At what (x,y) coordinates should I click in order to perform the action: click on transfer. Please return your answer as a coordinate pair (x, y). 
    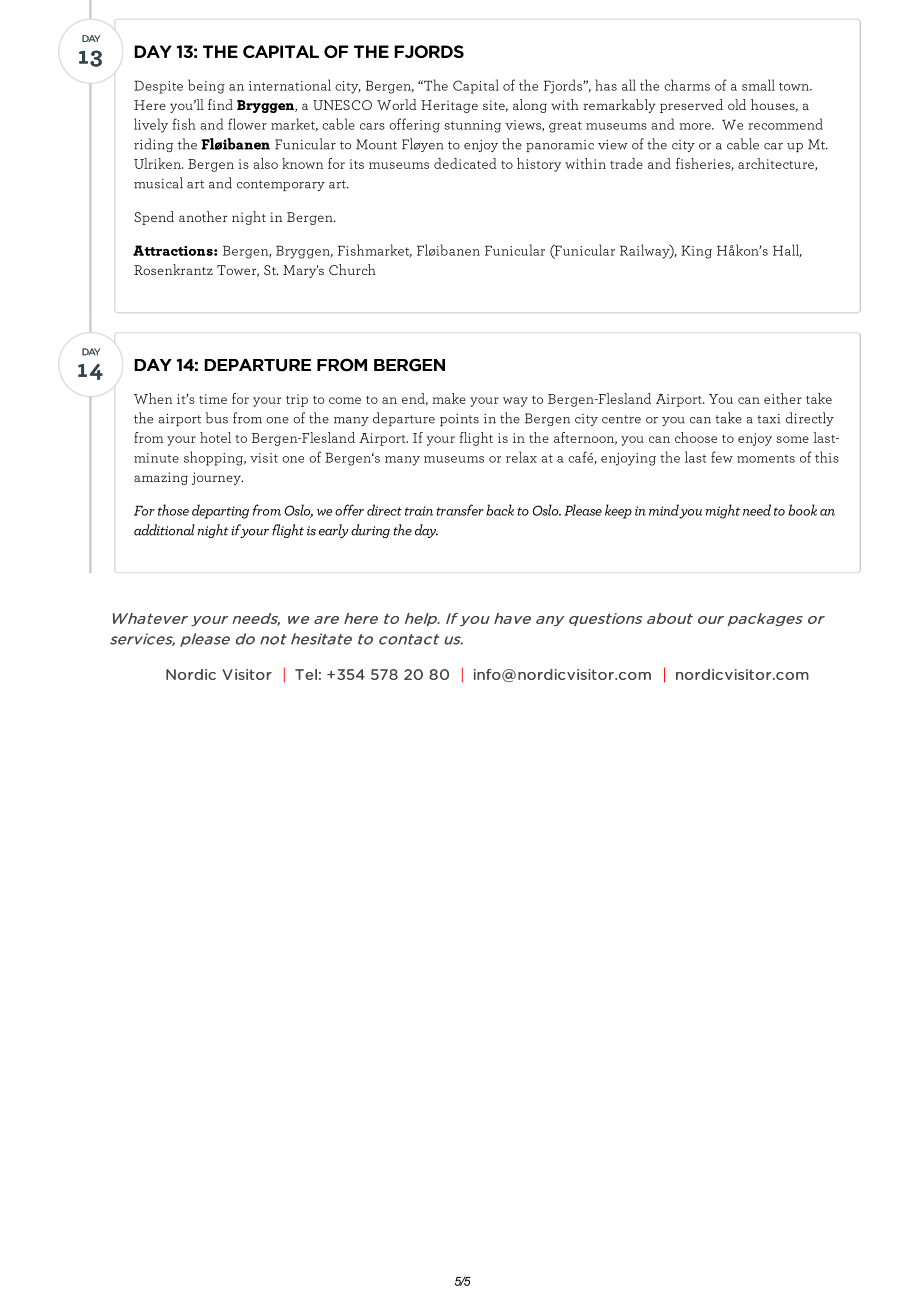
    Looking at the image, I should click on (460, 510).
